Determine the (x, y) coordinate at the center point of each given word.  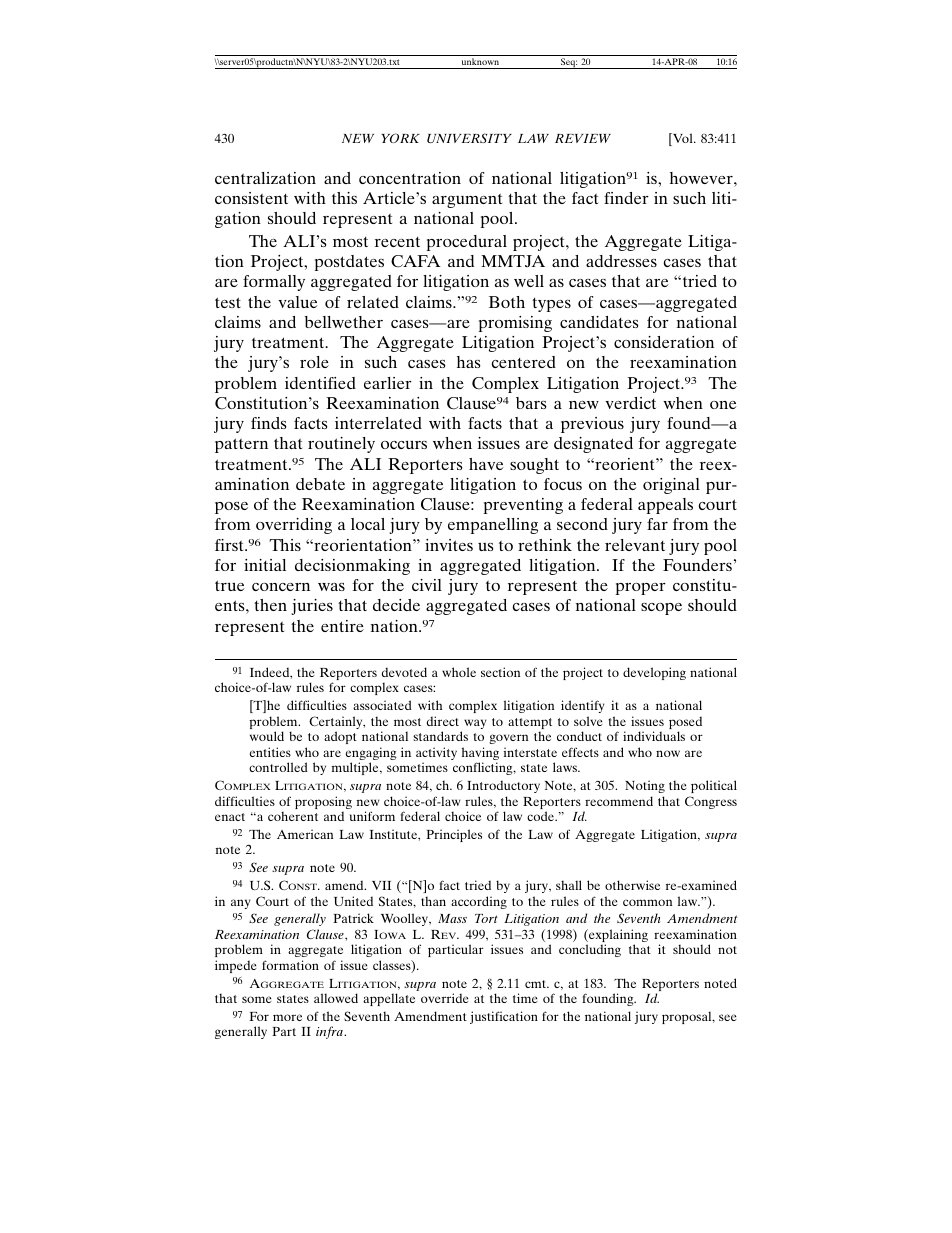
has (469, 362)
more (287, 1017)
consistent (251, 198)
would (267, 736)
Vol (683, 139)
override (445, 998)
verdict (630, 403)
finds (269, 423)
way (475, 724)
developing (654, 673)
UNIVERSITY (469, 138)
